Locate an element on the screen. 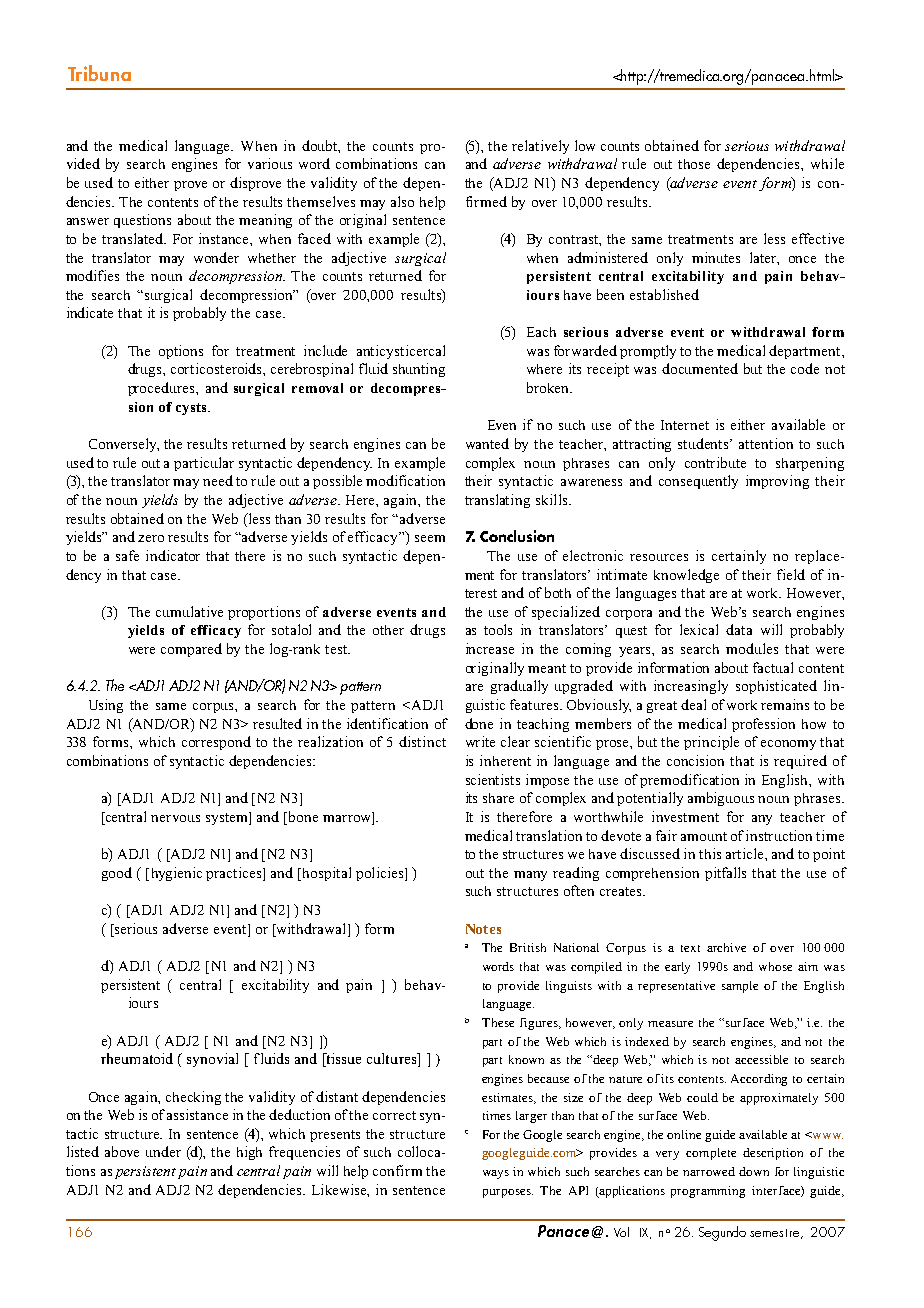  zero is located at coordinates (151, 538).
